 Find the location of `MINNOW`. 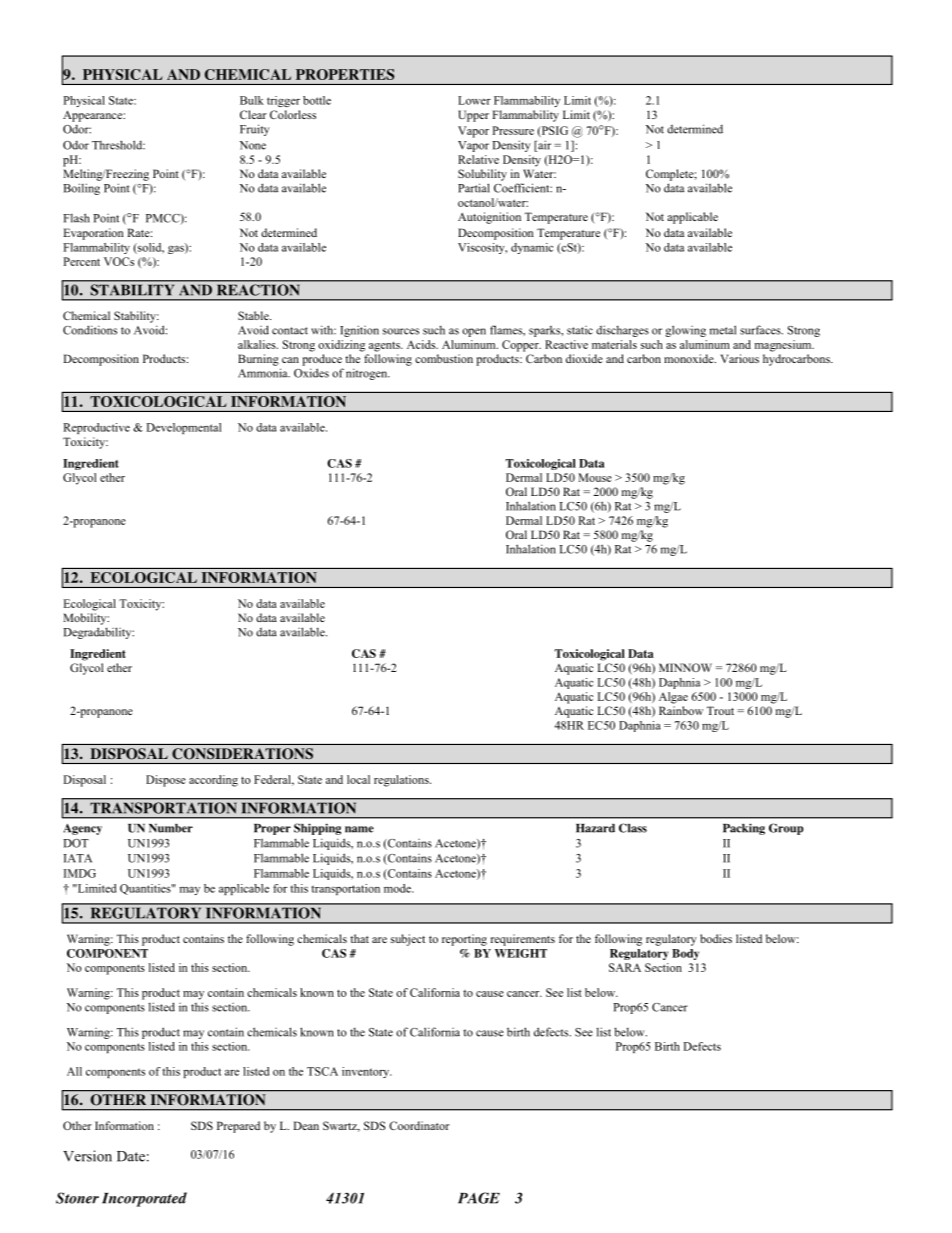

MINNOW is located at coordinates (685, 667).
